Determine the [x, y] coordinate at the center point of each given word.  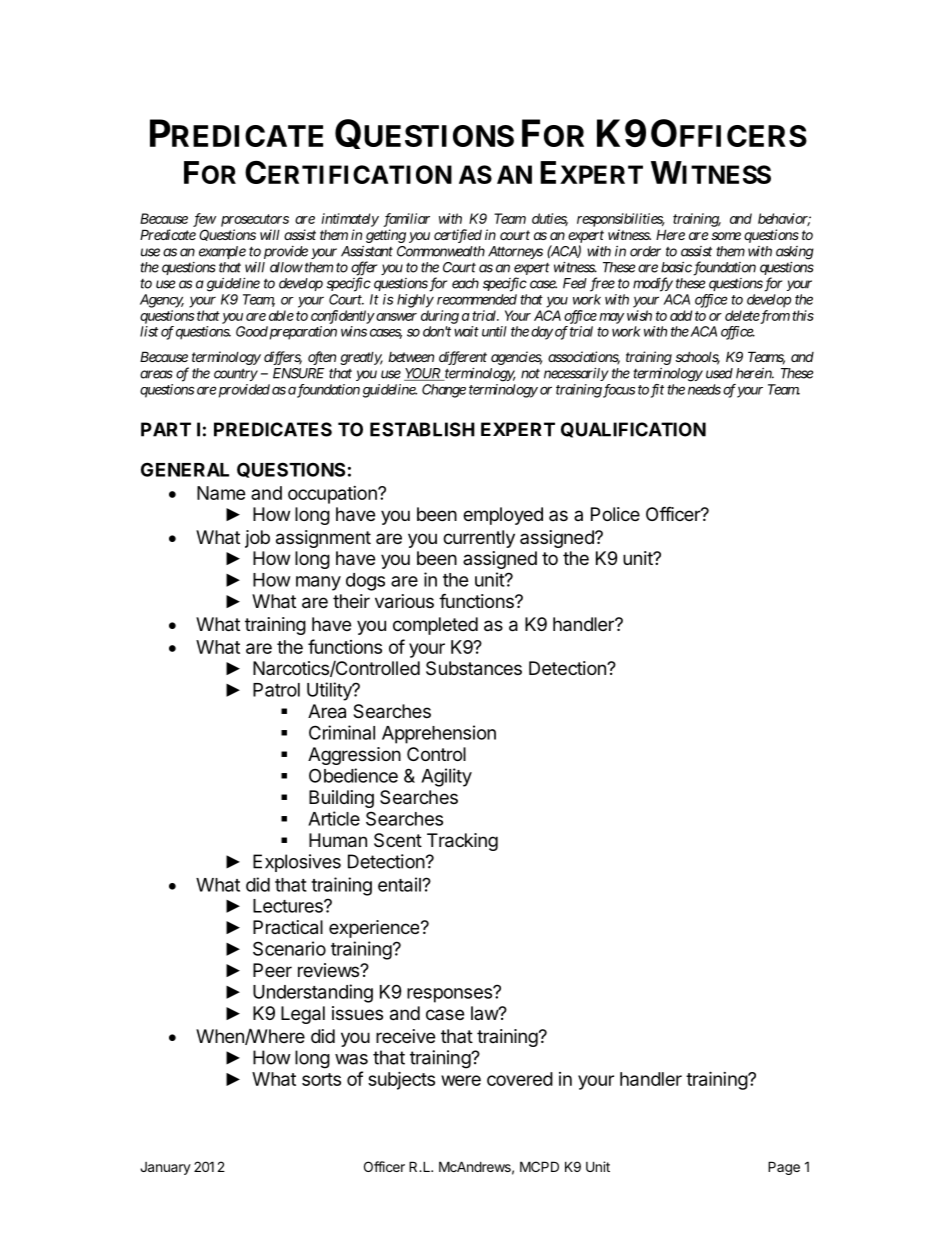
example [222, 252]
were [461, 1080]
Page [784, 1168]
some [726, 236]
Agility [446, 777]
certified [458, 236]
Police [615, 514]
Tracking [462, 842]
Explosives [297, 863]
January [165, 1168]
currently [479, 539]
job [257, 539]
